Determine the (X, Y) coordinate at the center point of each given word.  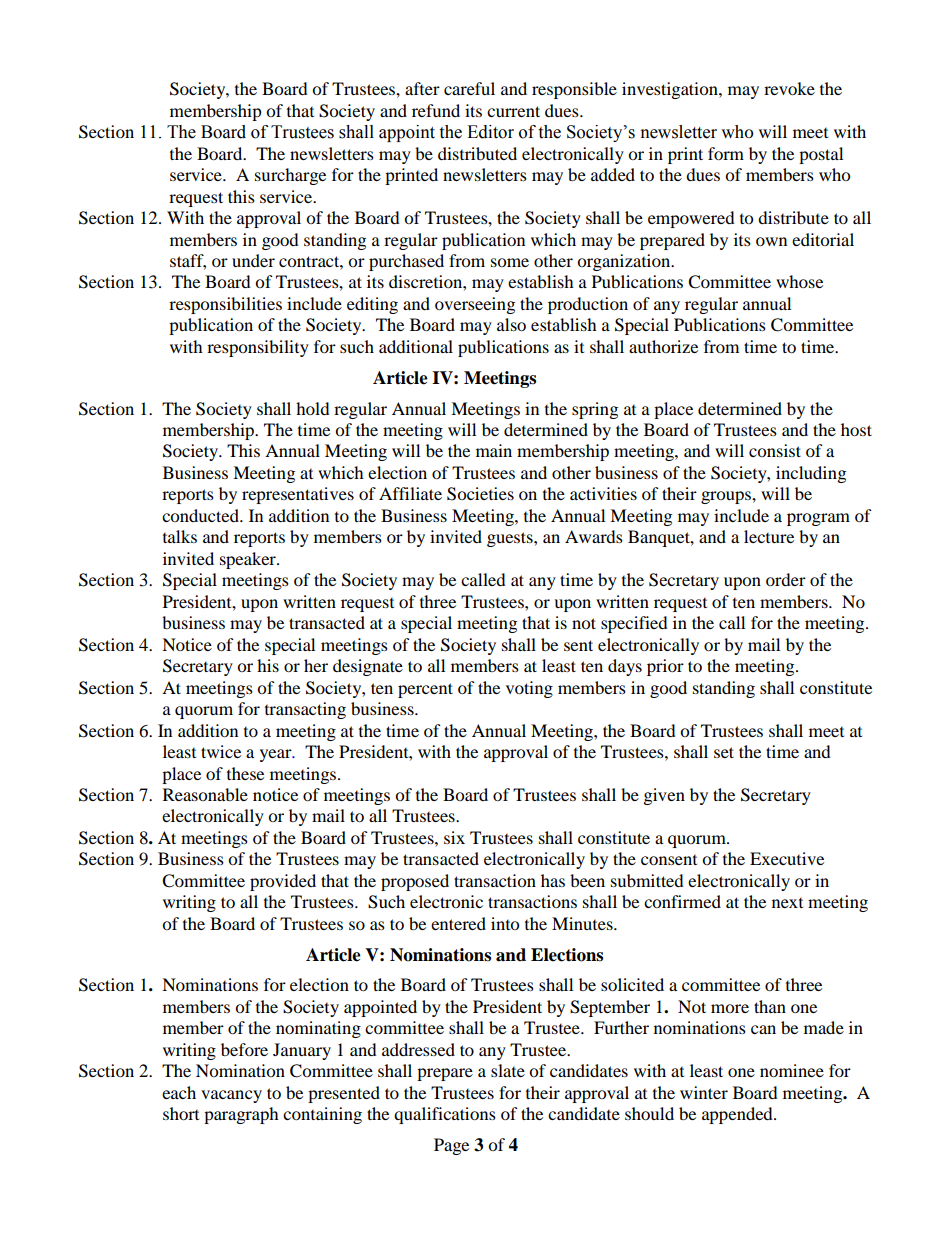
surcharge (290, 176)
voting (529, 689)
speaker (249, 560)
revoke (789, 88)
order (786, 579)
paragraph (241, 1115)
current (513, 111)
